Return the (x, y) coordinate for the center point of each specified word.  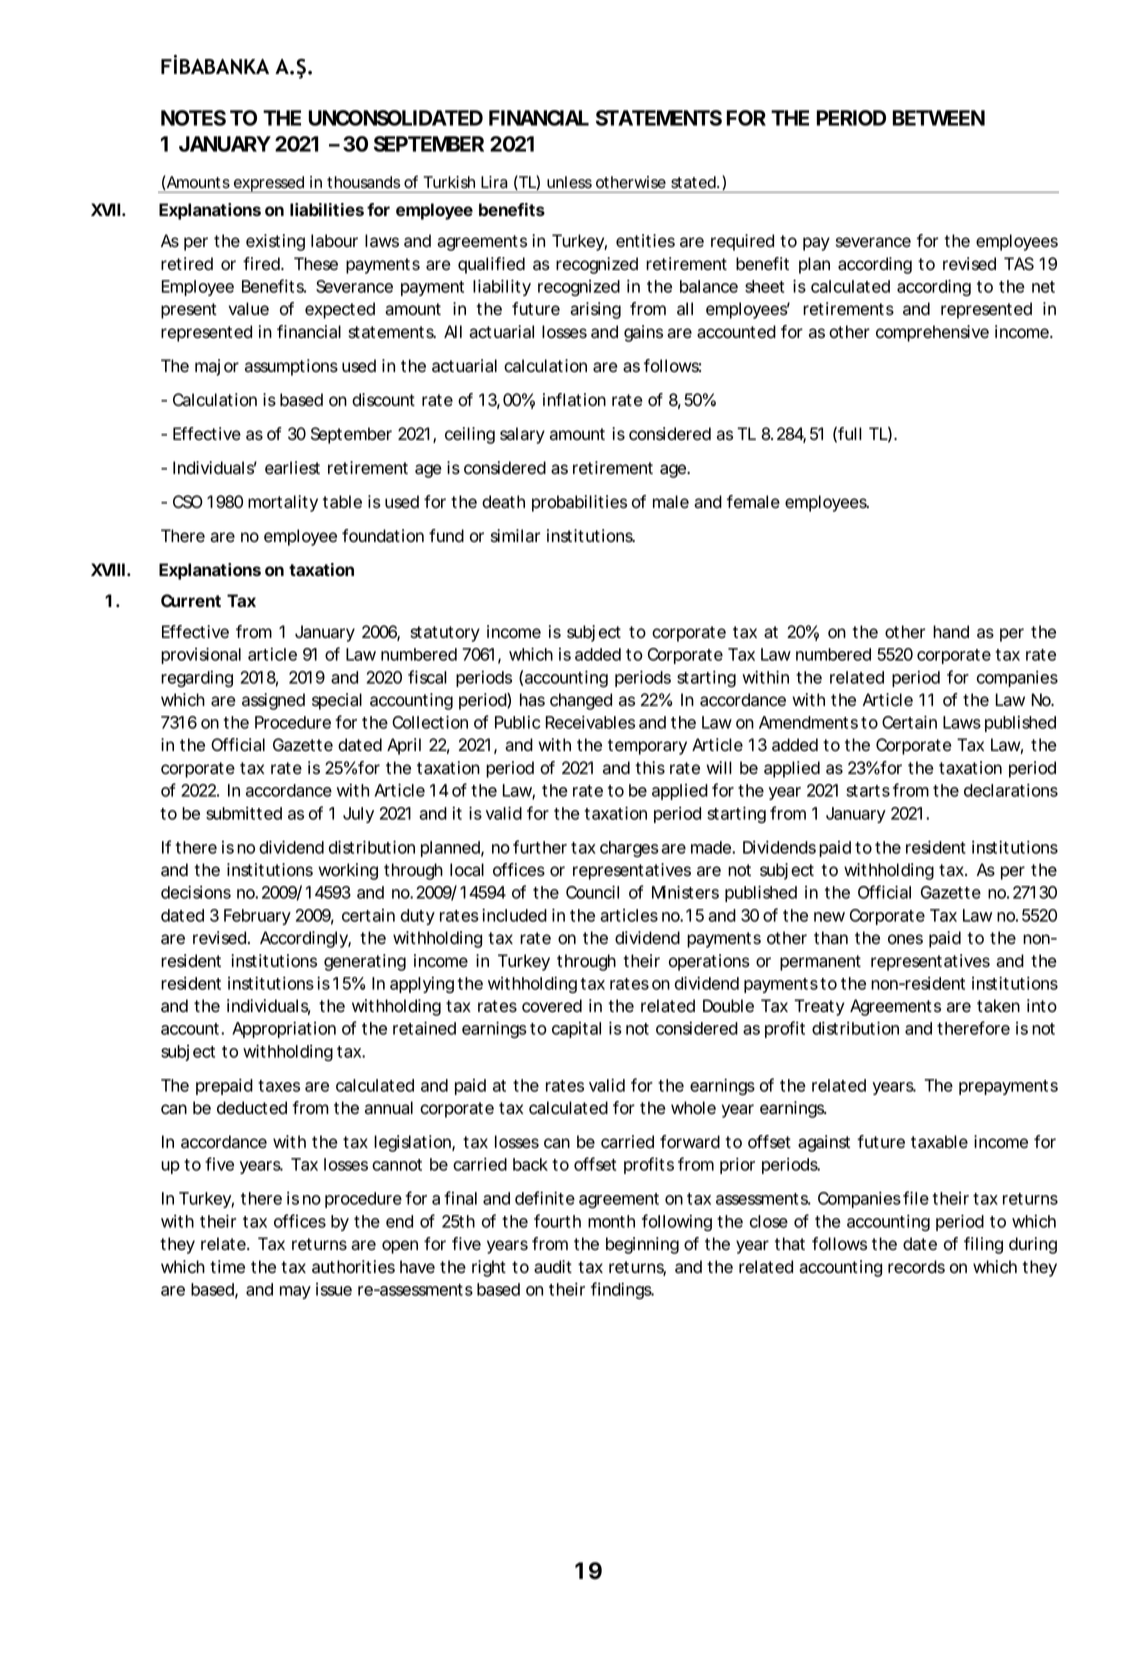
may (295, 1292)
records (916, 1267)
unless (569, 182)
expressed (268, 184)
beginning (642, 1245)
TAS (1019, 264)
